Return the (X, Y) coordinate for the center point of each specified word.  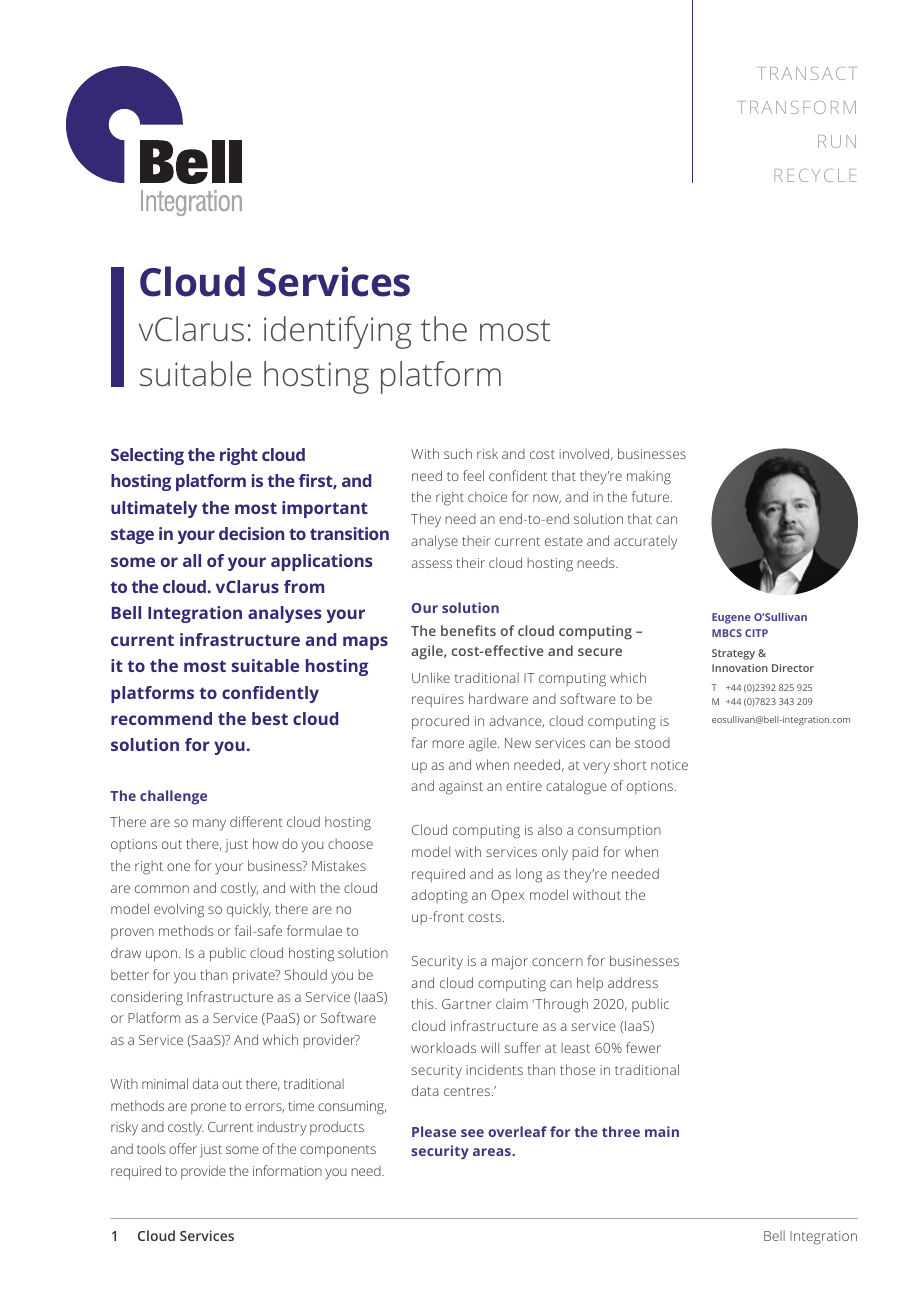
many (209, 825)
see (472, 1133)
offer (183, 1148)
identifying (338, 332)
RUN (837, 141)
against (461, 788)
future (652, 496)
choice (487, 496)
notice (669, 765)
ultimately (154, 509)
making (649, 477)
